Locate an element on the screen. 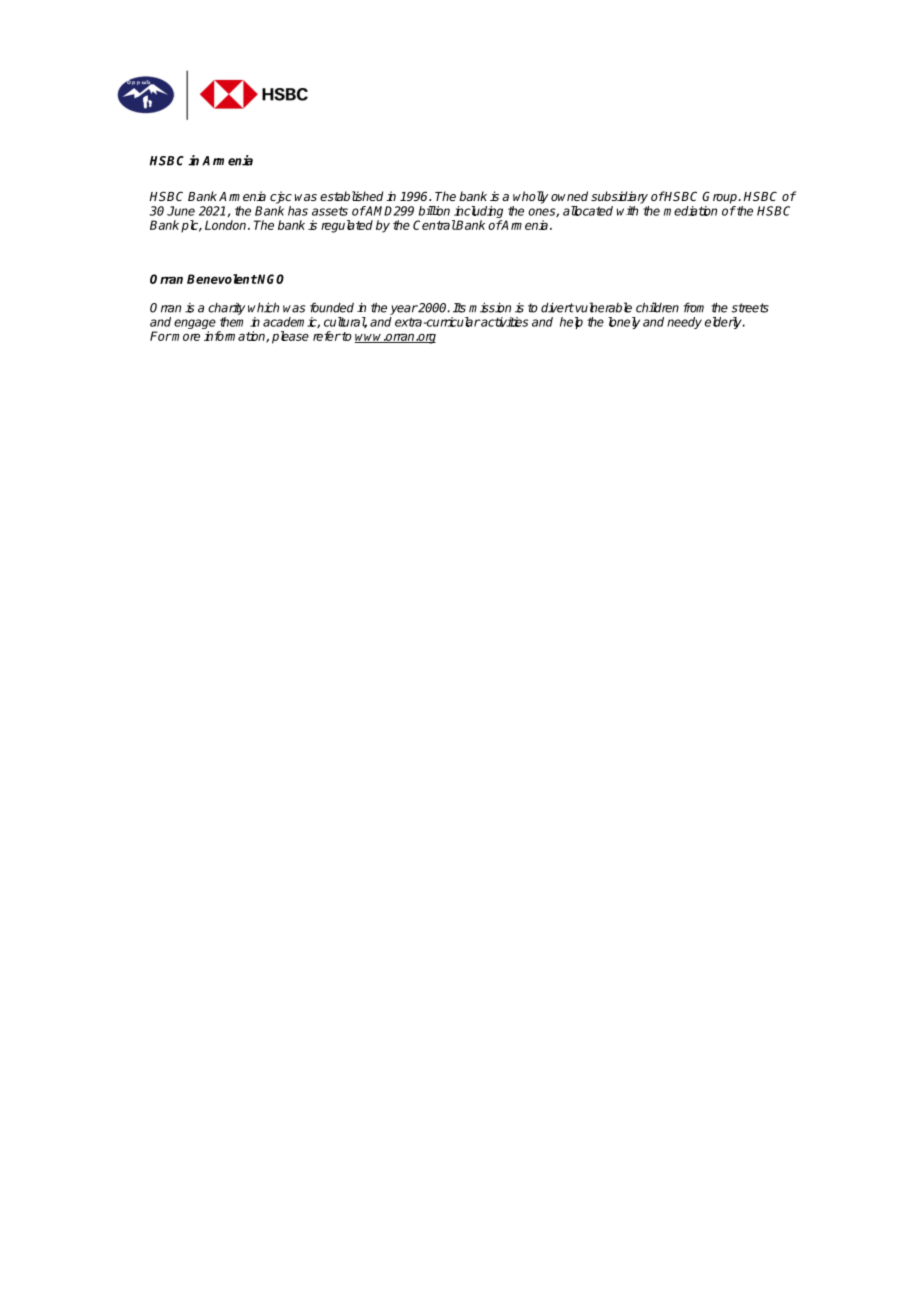 The height and width of the screenshot is (1307, 924). Central is located at coordinates (434, 225).
